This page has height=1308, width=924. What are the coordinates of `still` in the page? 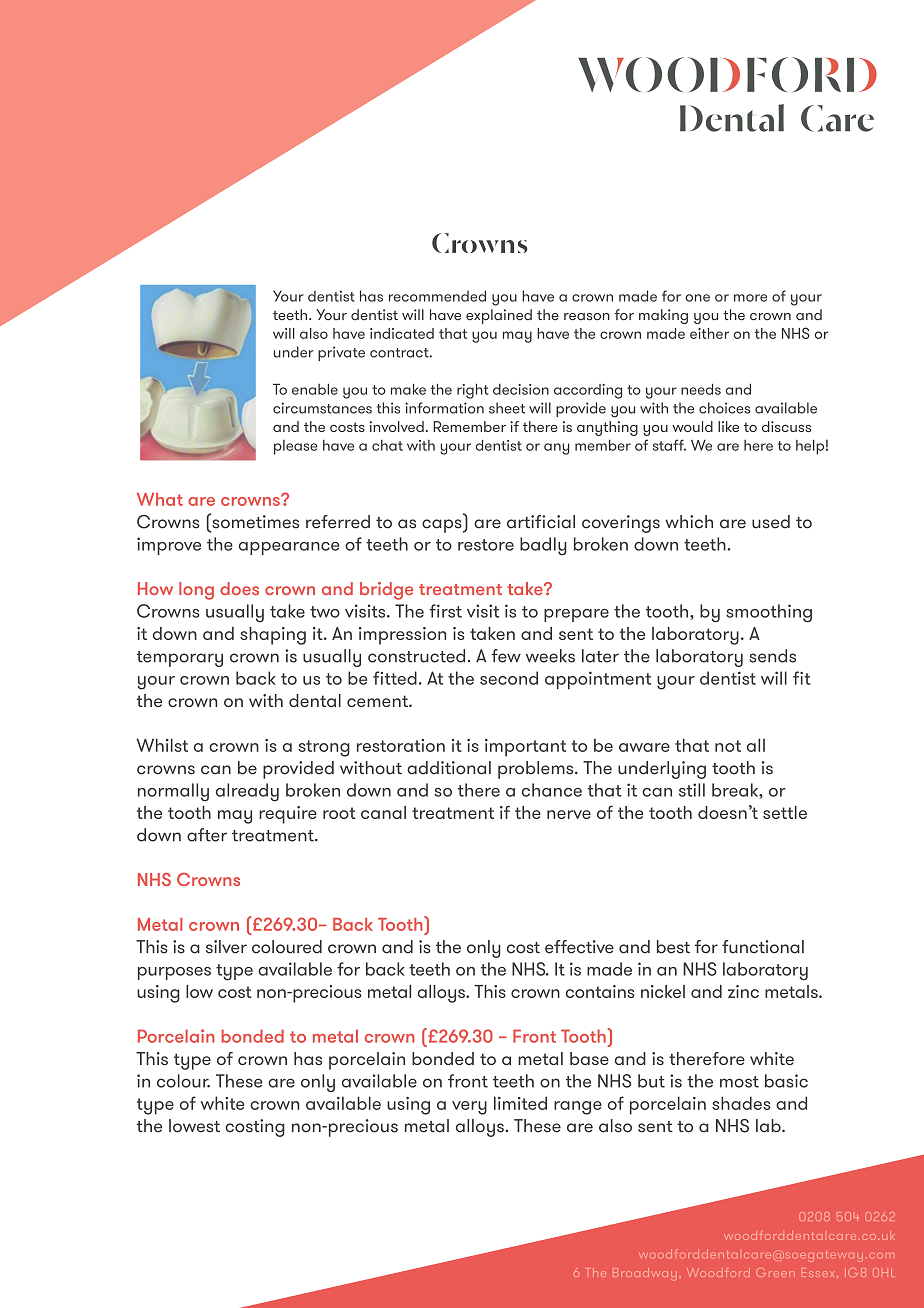 It's located at (692, 790).
